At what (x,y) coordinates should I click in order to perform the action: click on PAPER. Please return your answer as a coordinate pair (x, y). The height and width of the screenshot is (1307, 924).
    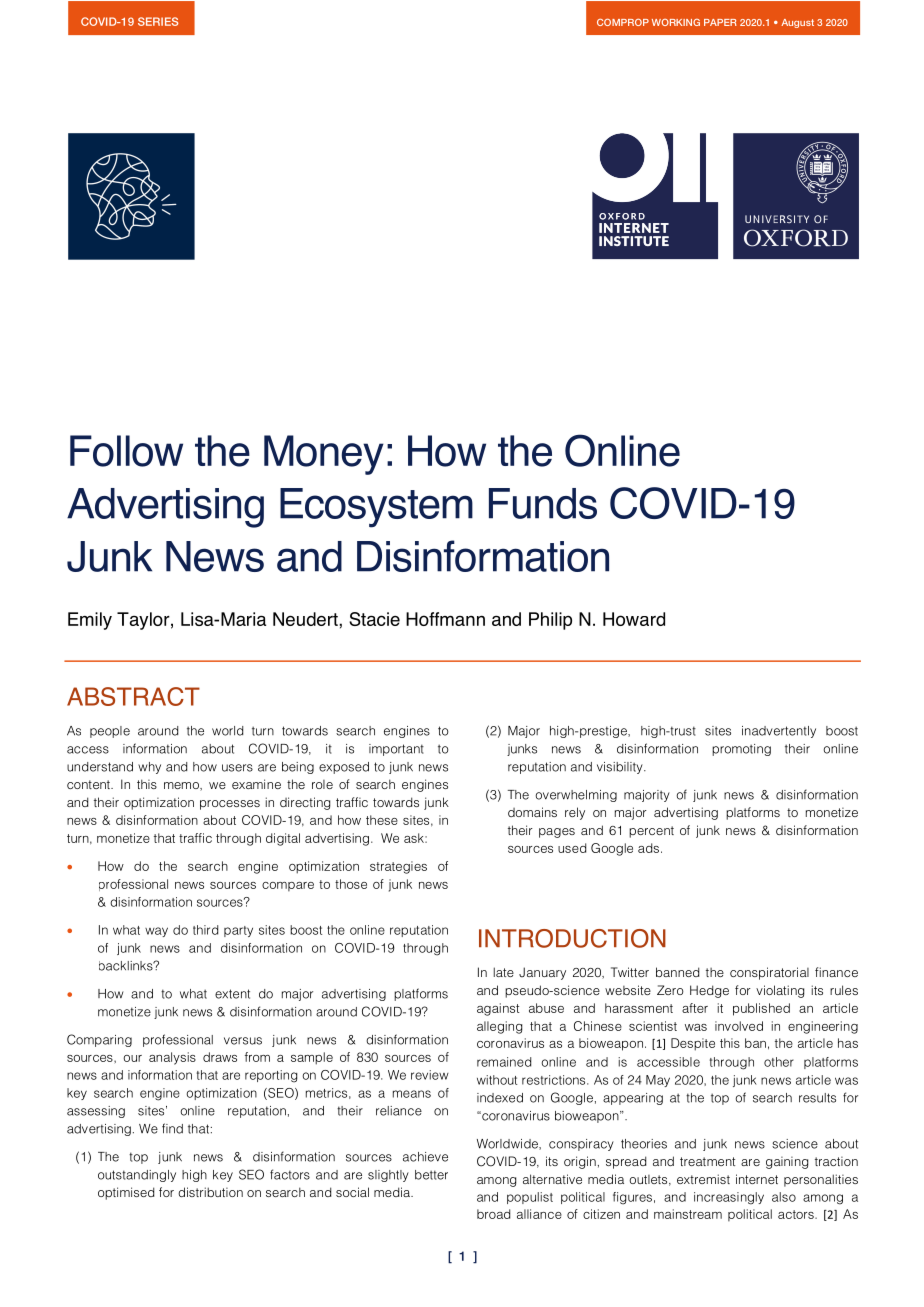
    Looking at the image, I should click on (720, 22).
